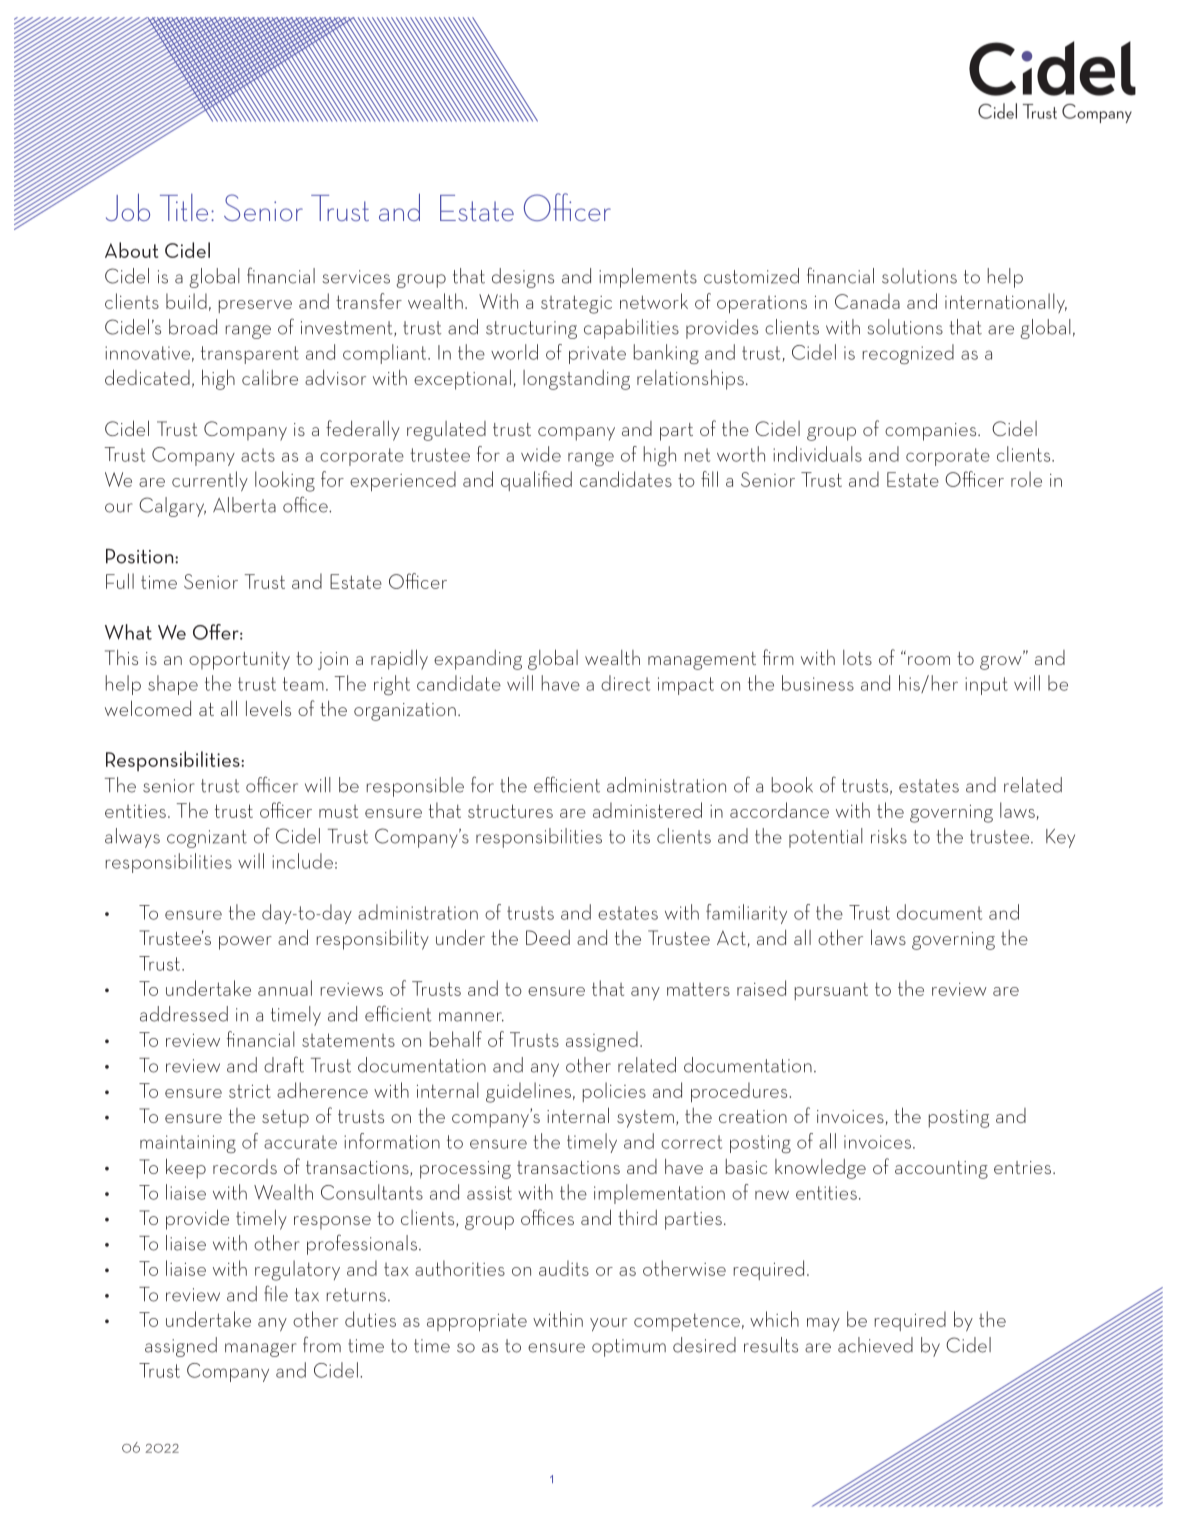  I want to click on cognizant, so click(207, 839).
